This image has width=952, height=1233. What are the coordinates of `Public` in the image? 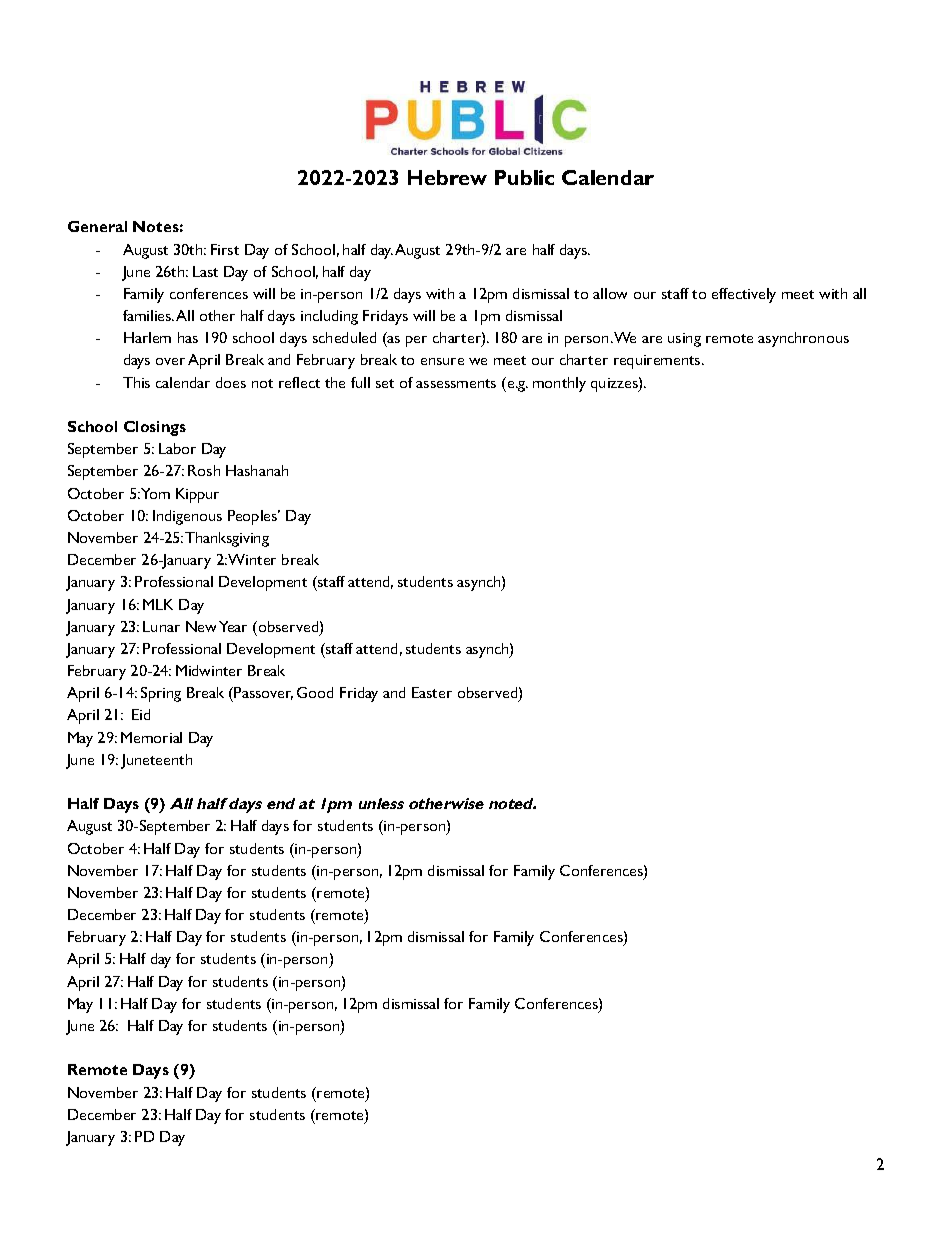 It's located at (524, 177).
